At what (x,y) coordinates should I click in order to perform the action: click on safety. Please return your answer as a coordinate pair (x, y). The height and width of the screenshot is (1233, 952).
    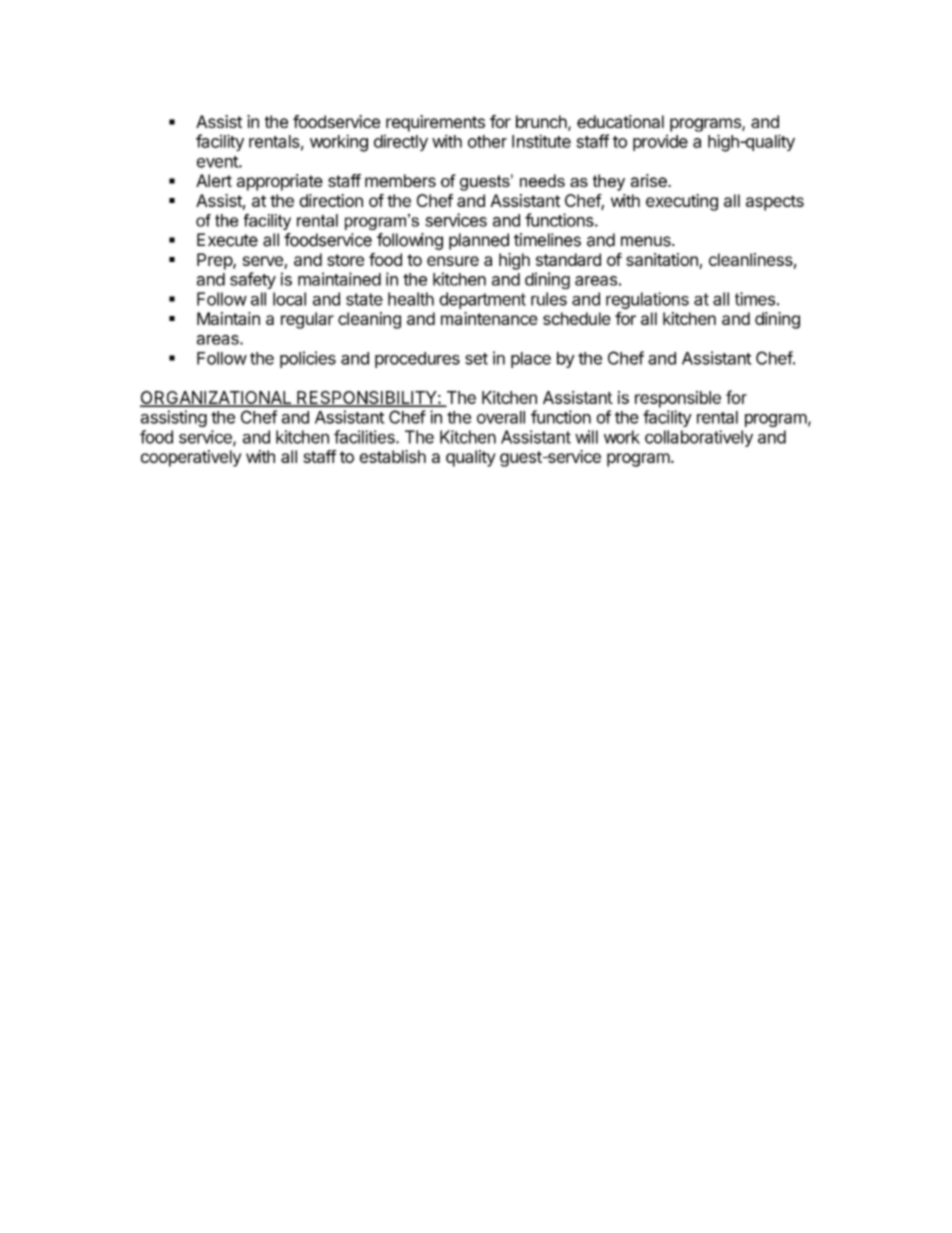
    Looking at the image, I should click on (253, 280).
